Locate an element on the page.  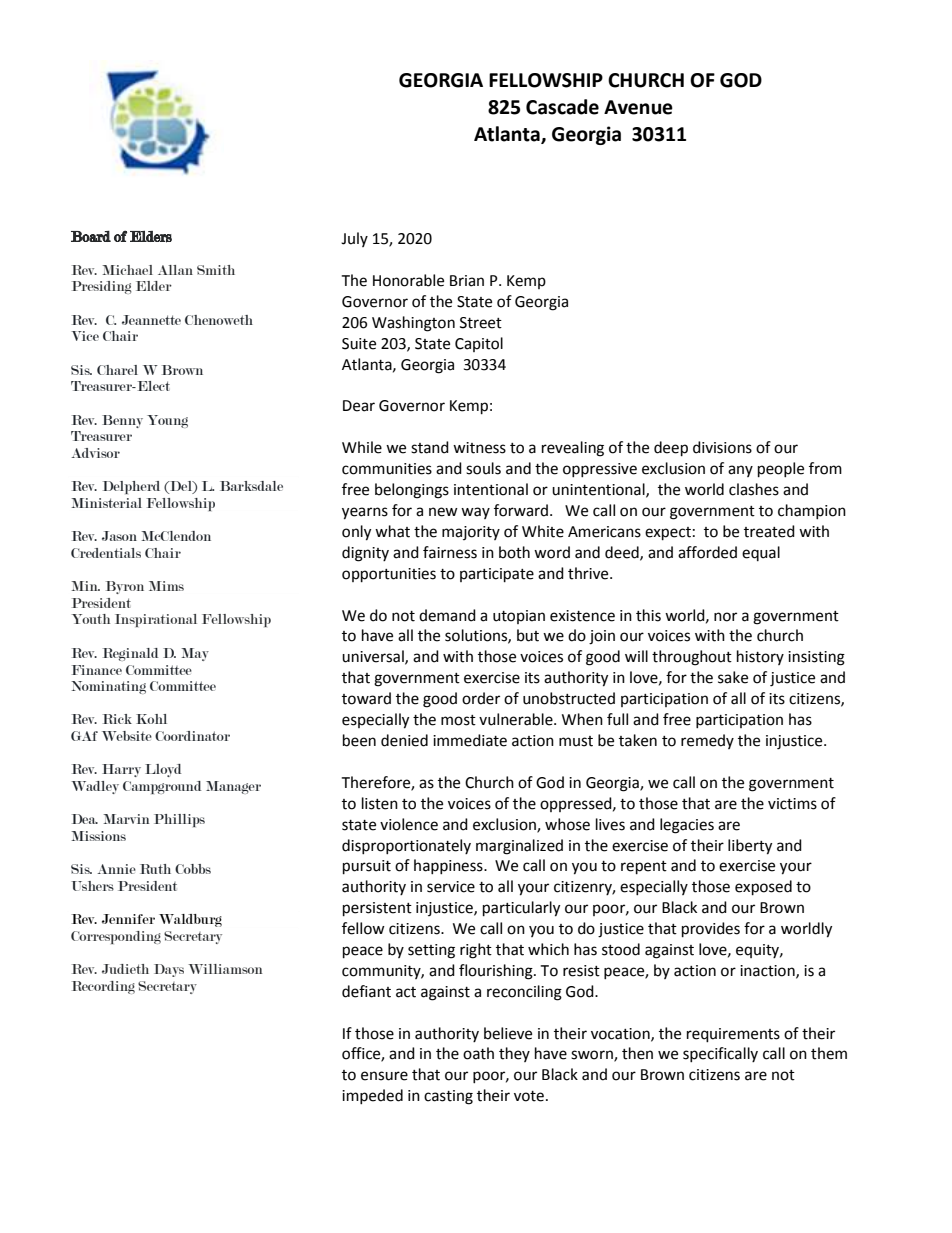
divisions is located at coordinates (722, 447).
